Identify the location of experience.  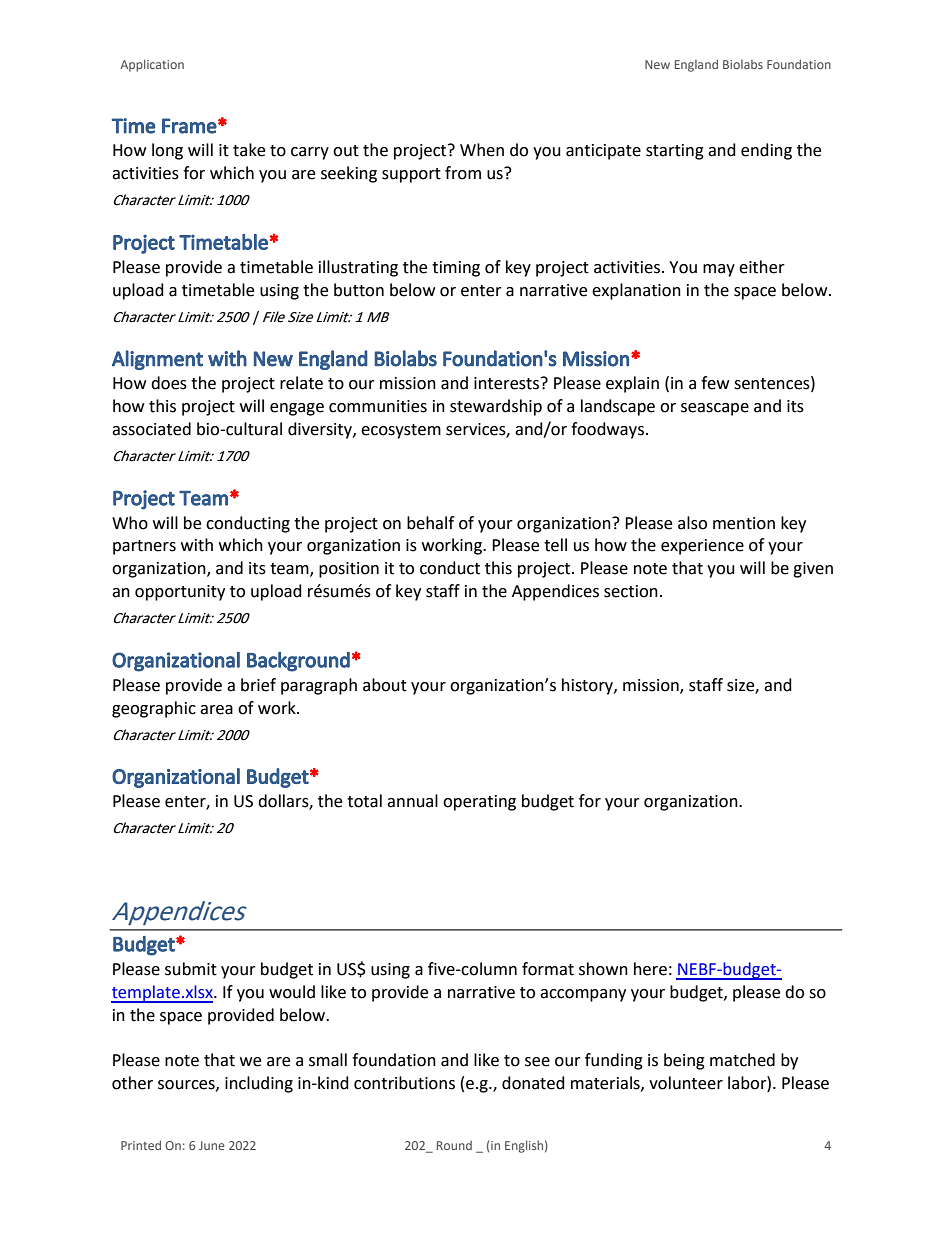
(702, 547).
